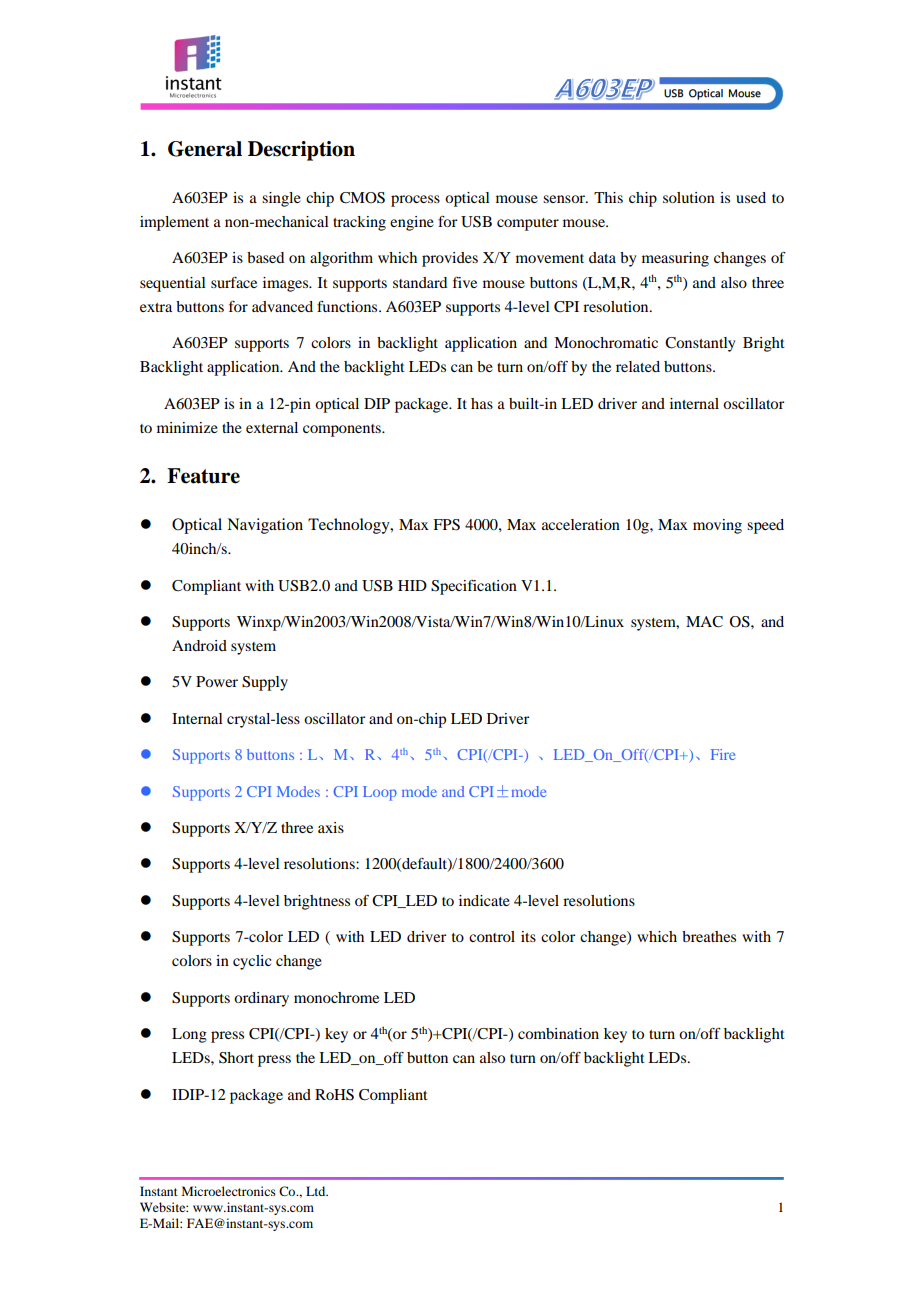 This page has width=924, height=1308. Describe the element at coordinates (205, 149) in the page. I see `General` at that location.
